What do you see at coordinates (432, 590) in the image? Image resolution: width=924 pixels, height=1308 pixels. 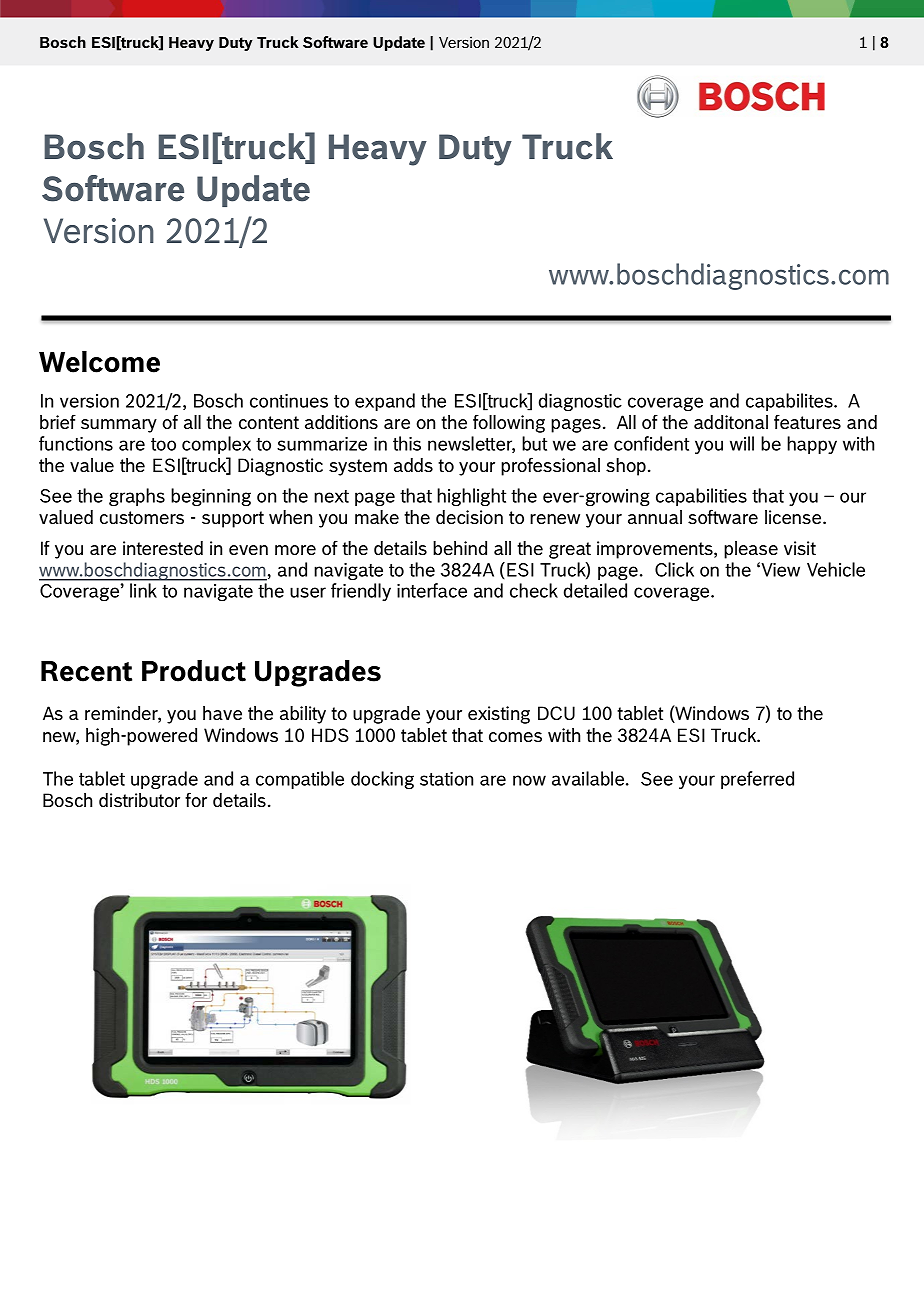 I see `interface` at bounding box center [432, 590].
